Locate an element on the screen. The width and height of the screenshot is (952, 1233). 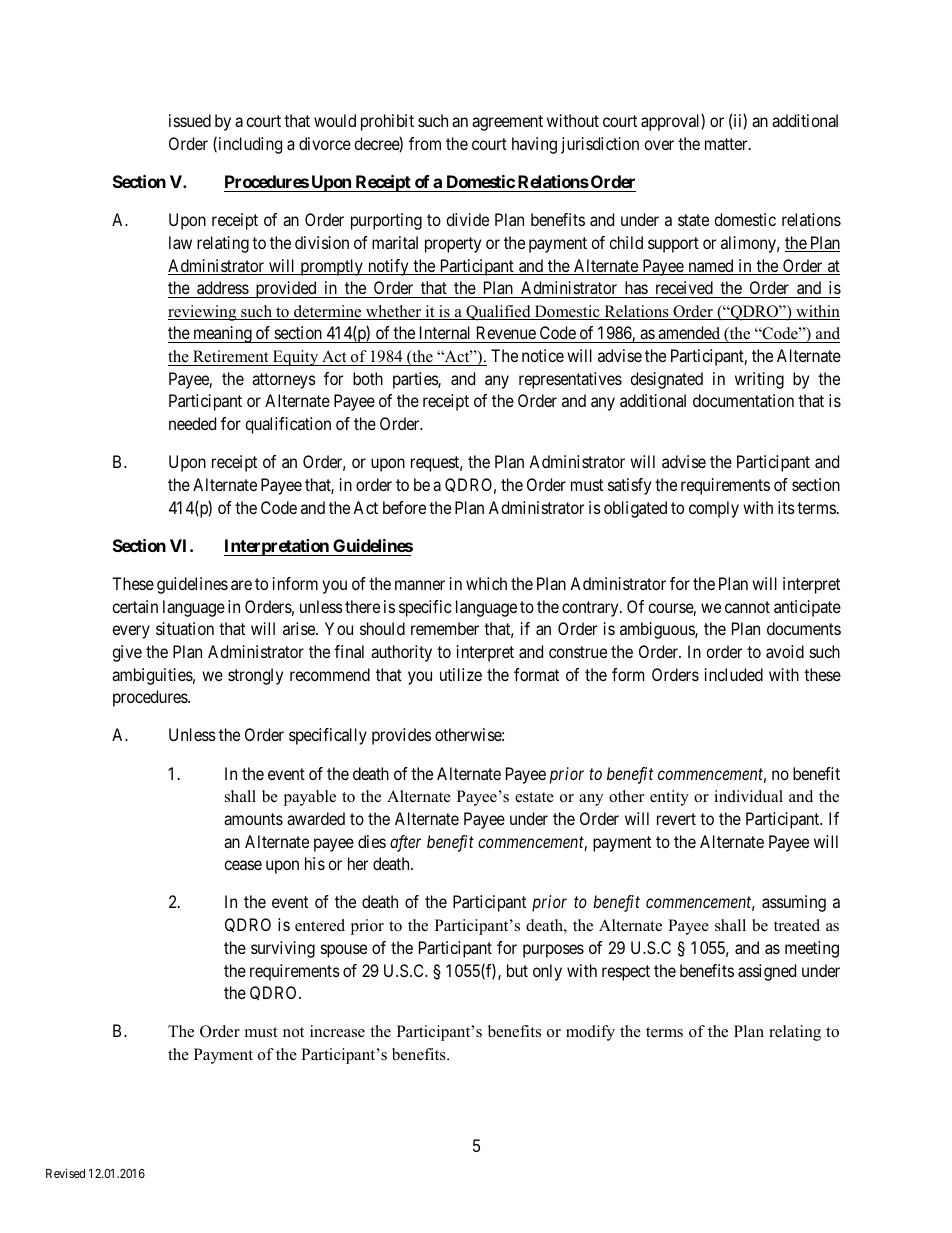
increase is located at coordinates (337, 1031).
